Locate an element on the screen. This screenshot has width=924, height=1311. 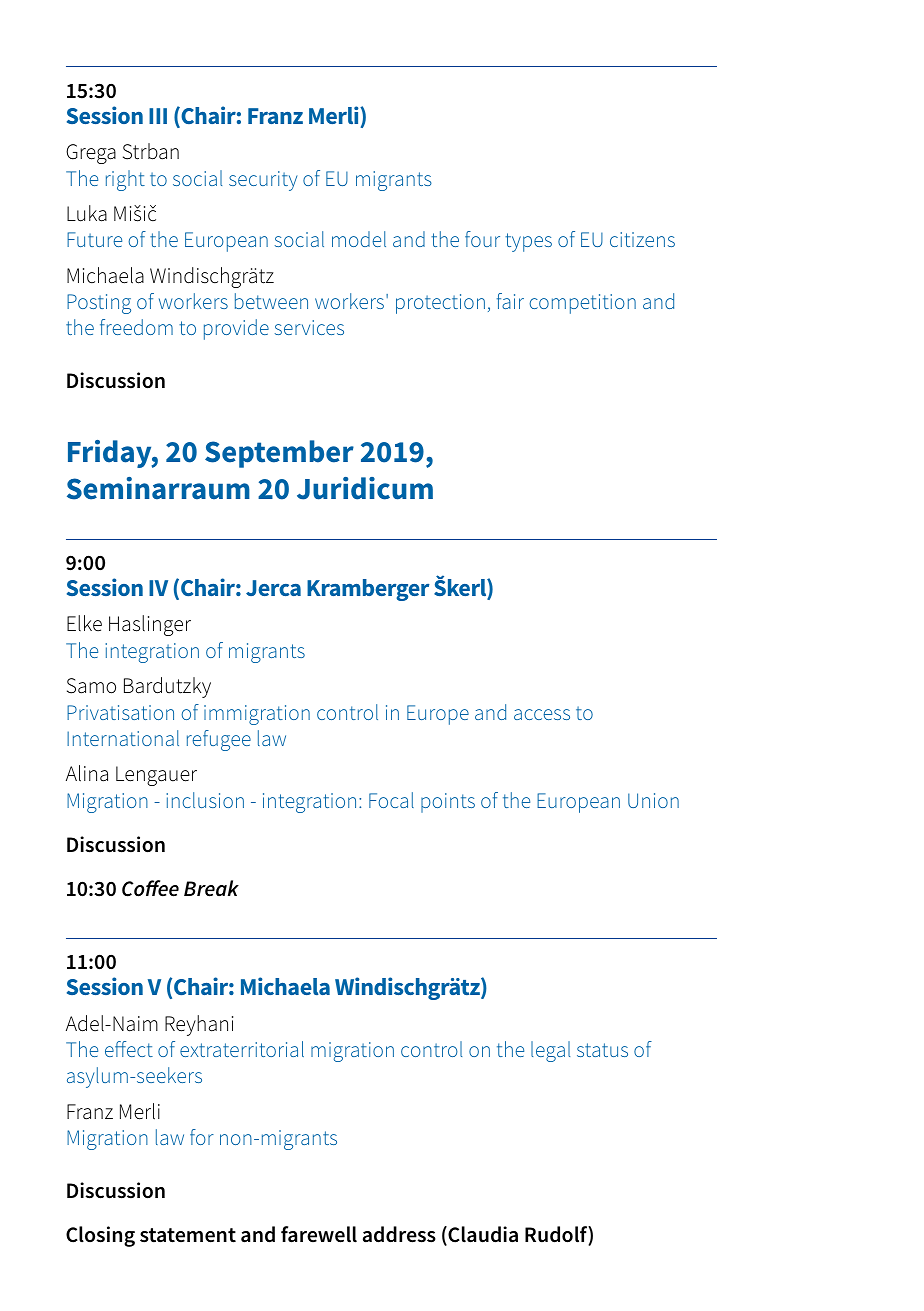
access is located at coordinates (542, 714).
